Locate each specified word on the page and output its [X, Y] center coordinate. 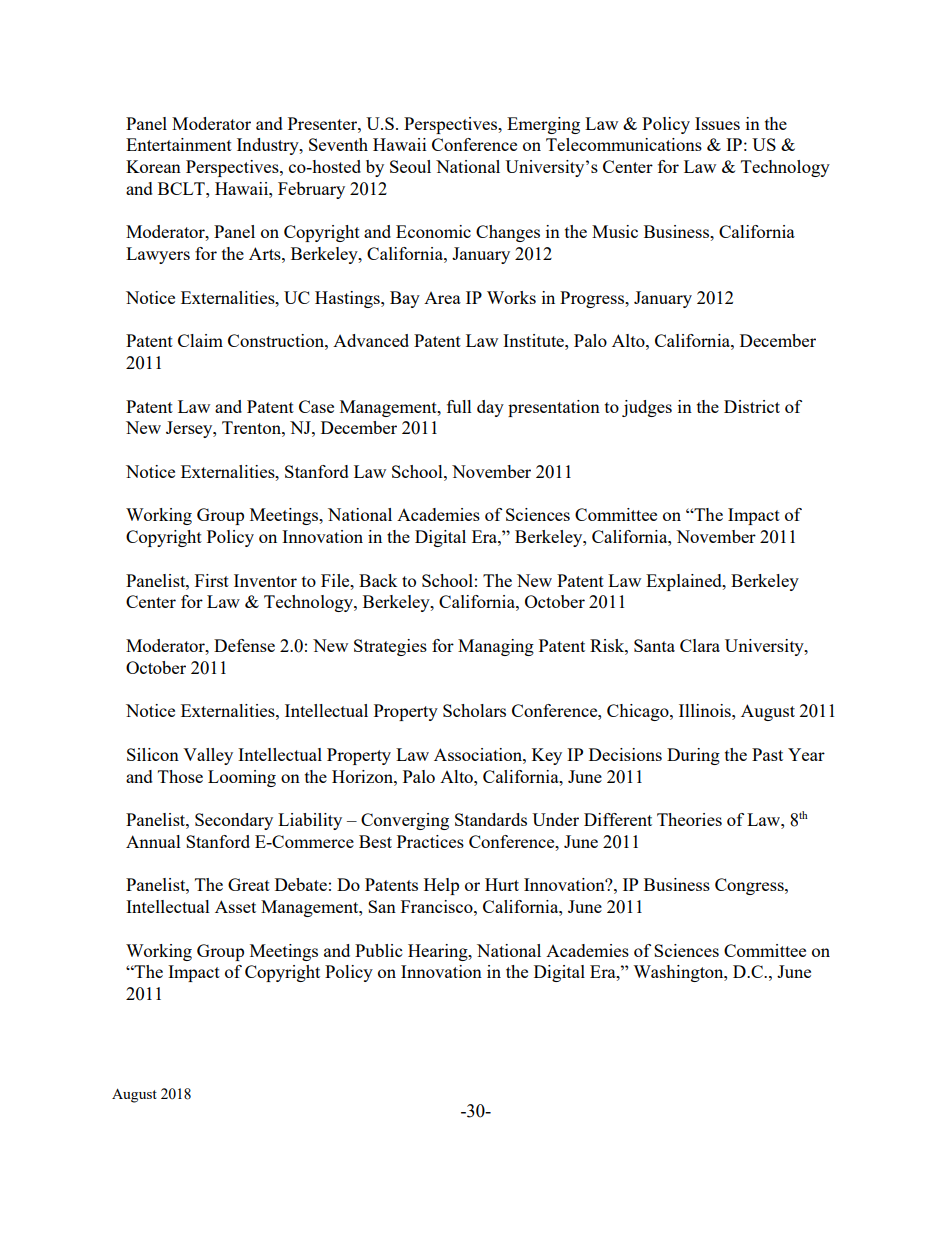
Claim [200, 340]
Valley [208, 756]
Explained [685, 582]
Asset [235, 906]
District [752, 406]
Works [511, 297]
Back [378, 580]
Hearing [439, 952]
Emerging [543, 125]
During [693, 756]
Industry [269, 146]
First [212, 580]
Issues [717, 123]
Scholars [474, 710]
